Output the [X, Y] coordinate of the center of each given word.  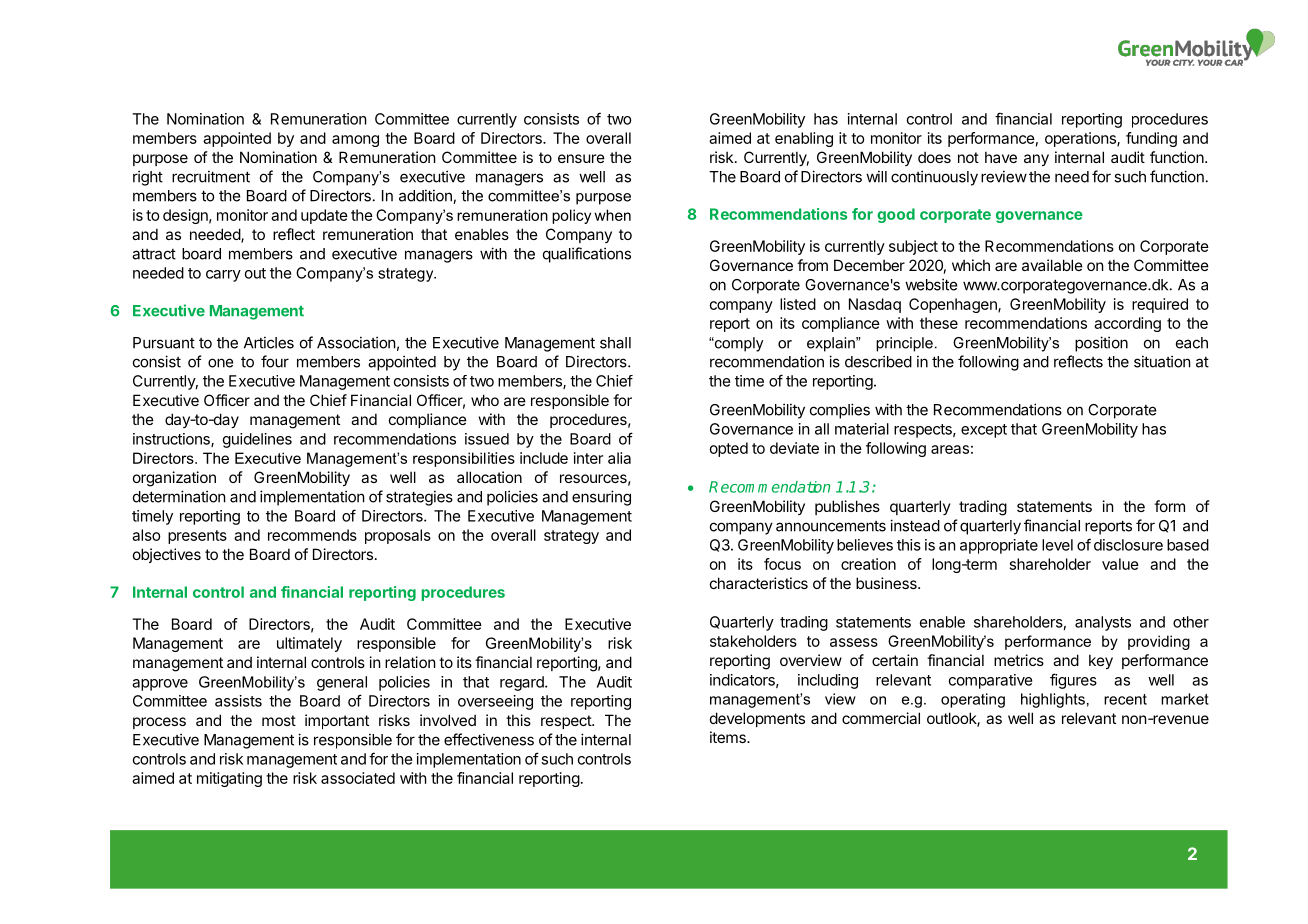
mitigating [229, 779]
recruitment [211, 176]
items [729, 737]
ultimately [309, 644]
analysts [1103, 623]
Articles [269, 342]
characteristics [759, 583]
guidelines [257, 440]
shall [615, 343]
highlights [1053, 700]
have [1001, 157]
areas [950, 449]
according [1127, 324]
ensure [581, 158]
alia [619, 458]
